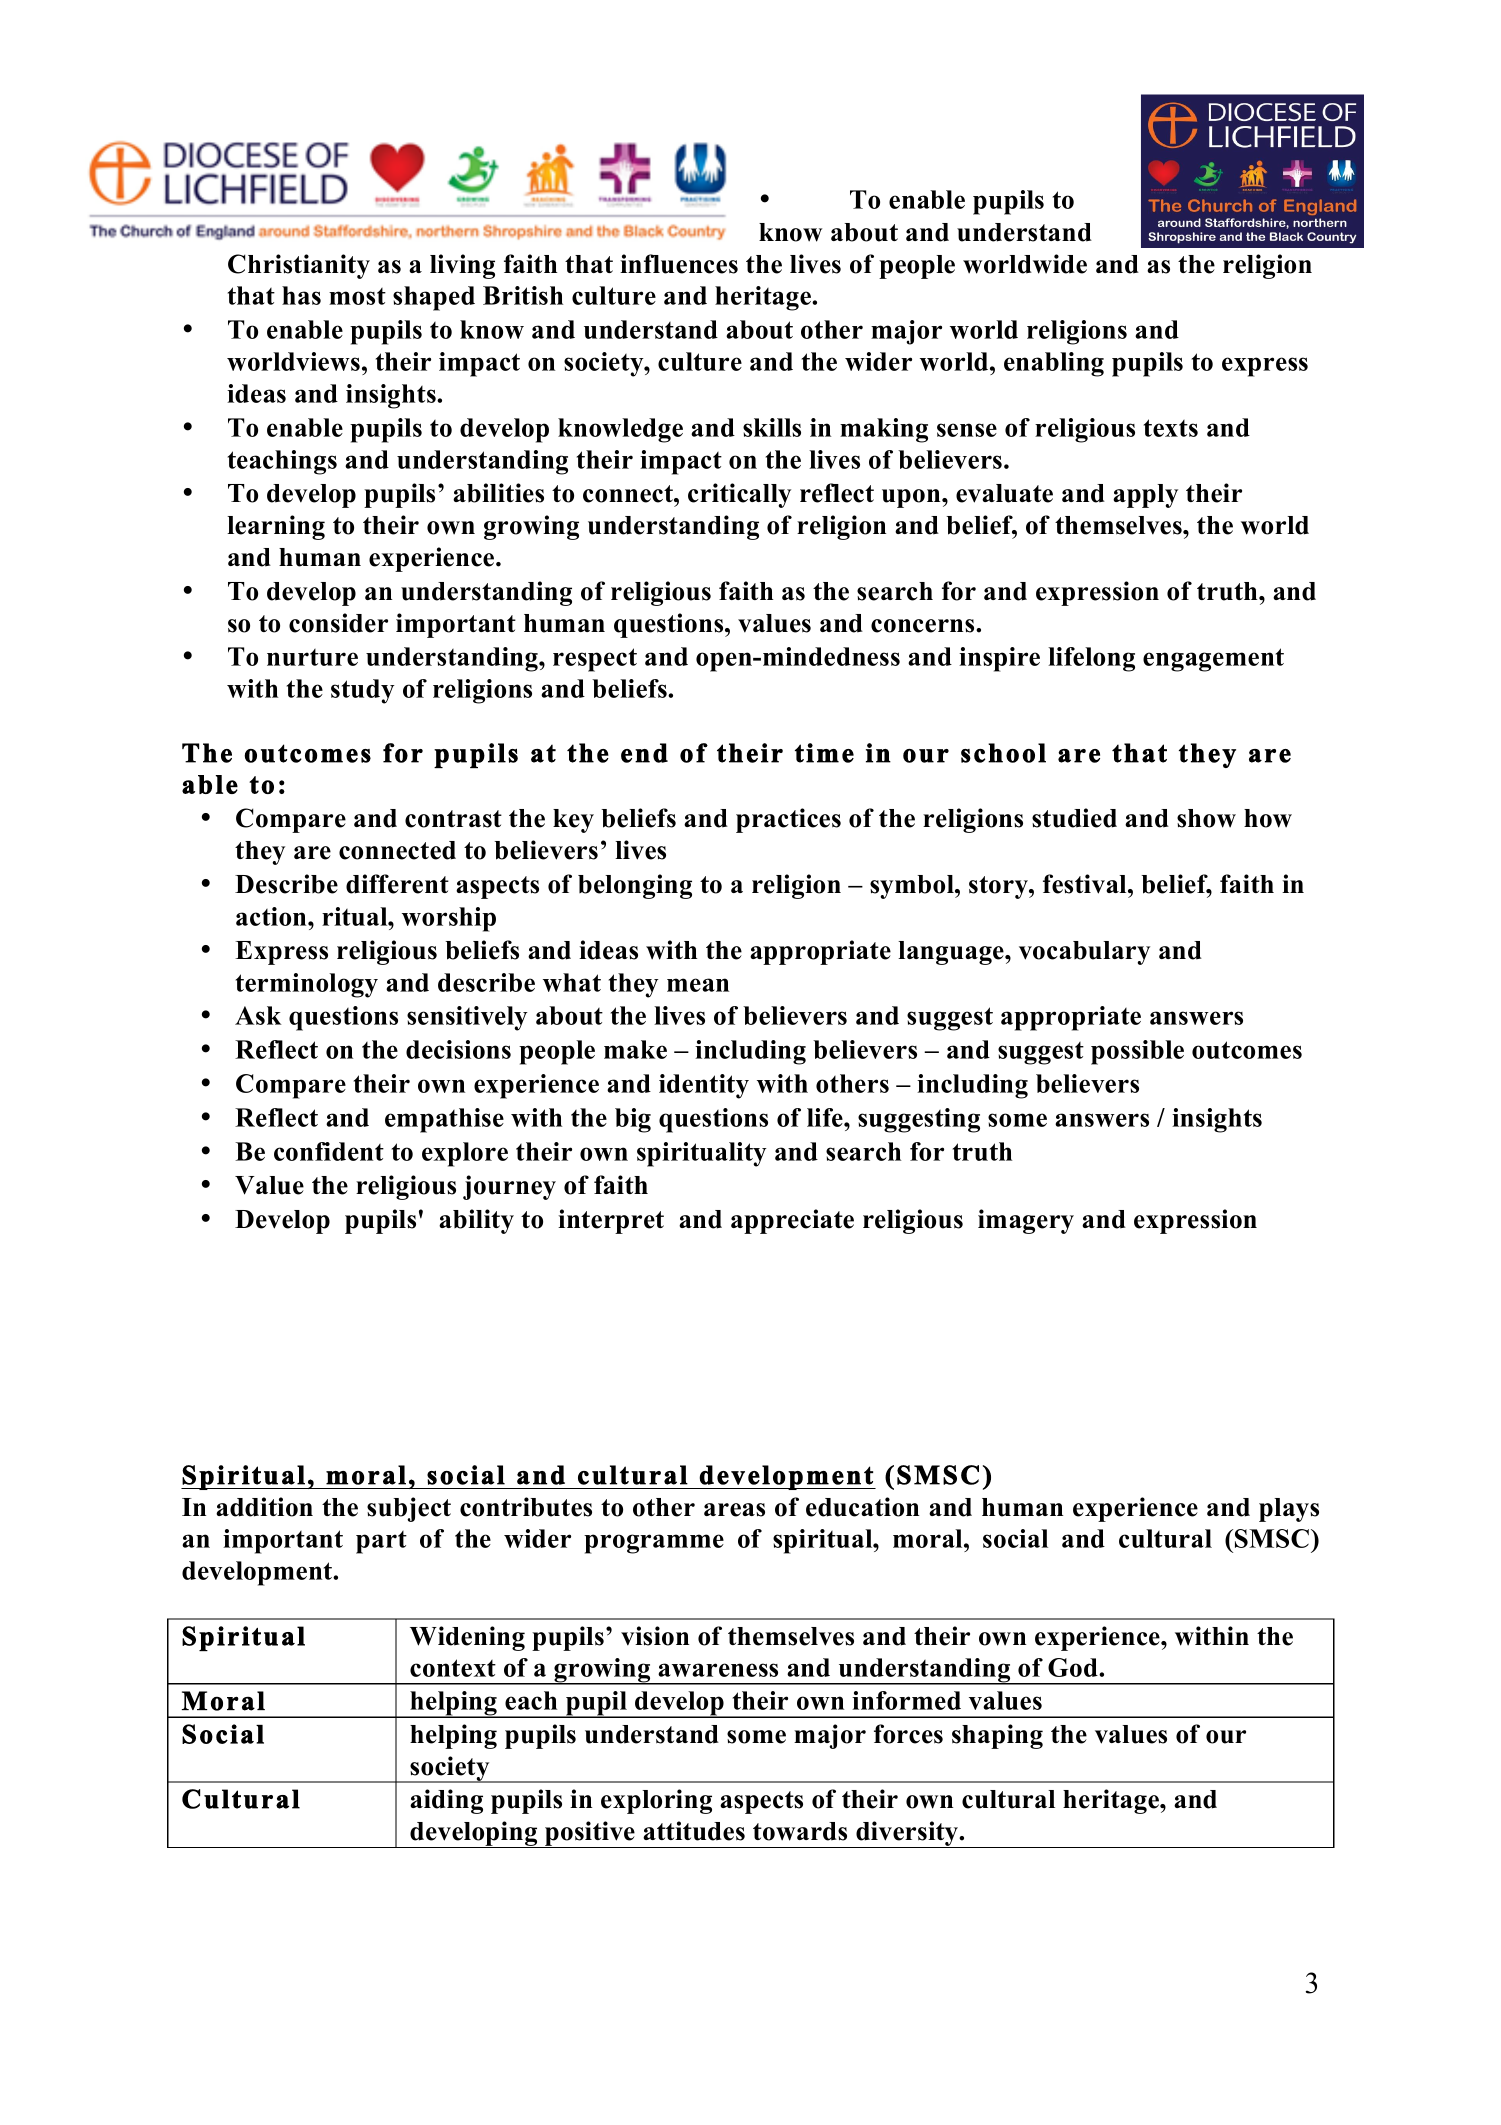  What do you see at coordinates (1137, 1052) in the screenshot?
I see `possible` at bounding box center [1137, 1052].
